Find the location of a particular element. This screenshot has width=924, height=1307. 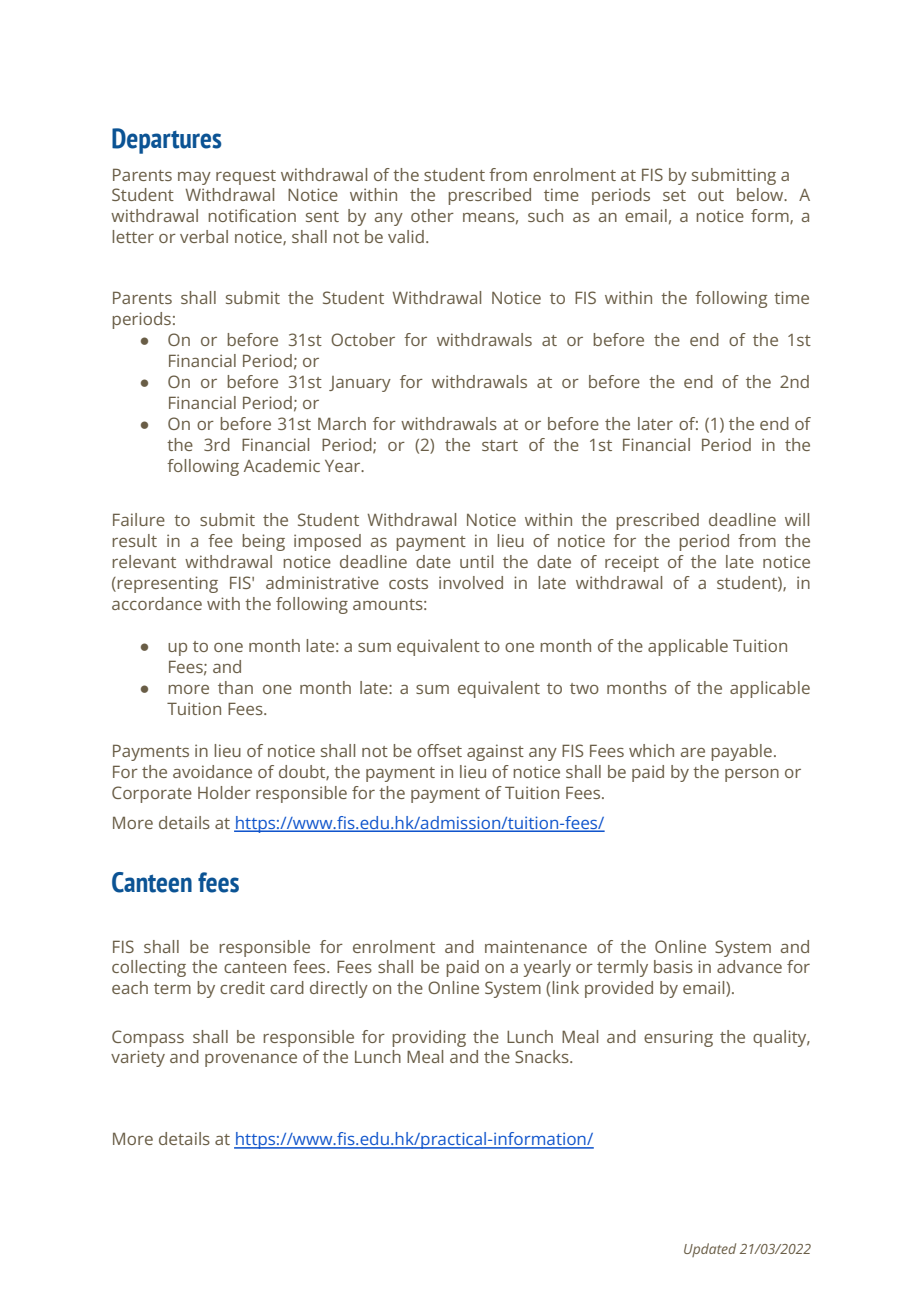

provenance is located at coordinates (251, 1060).
